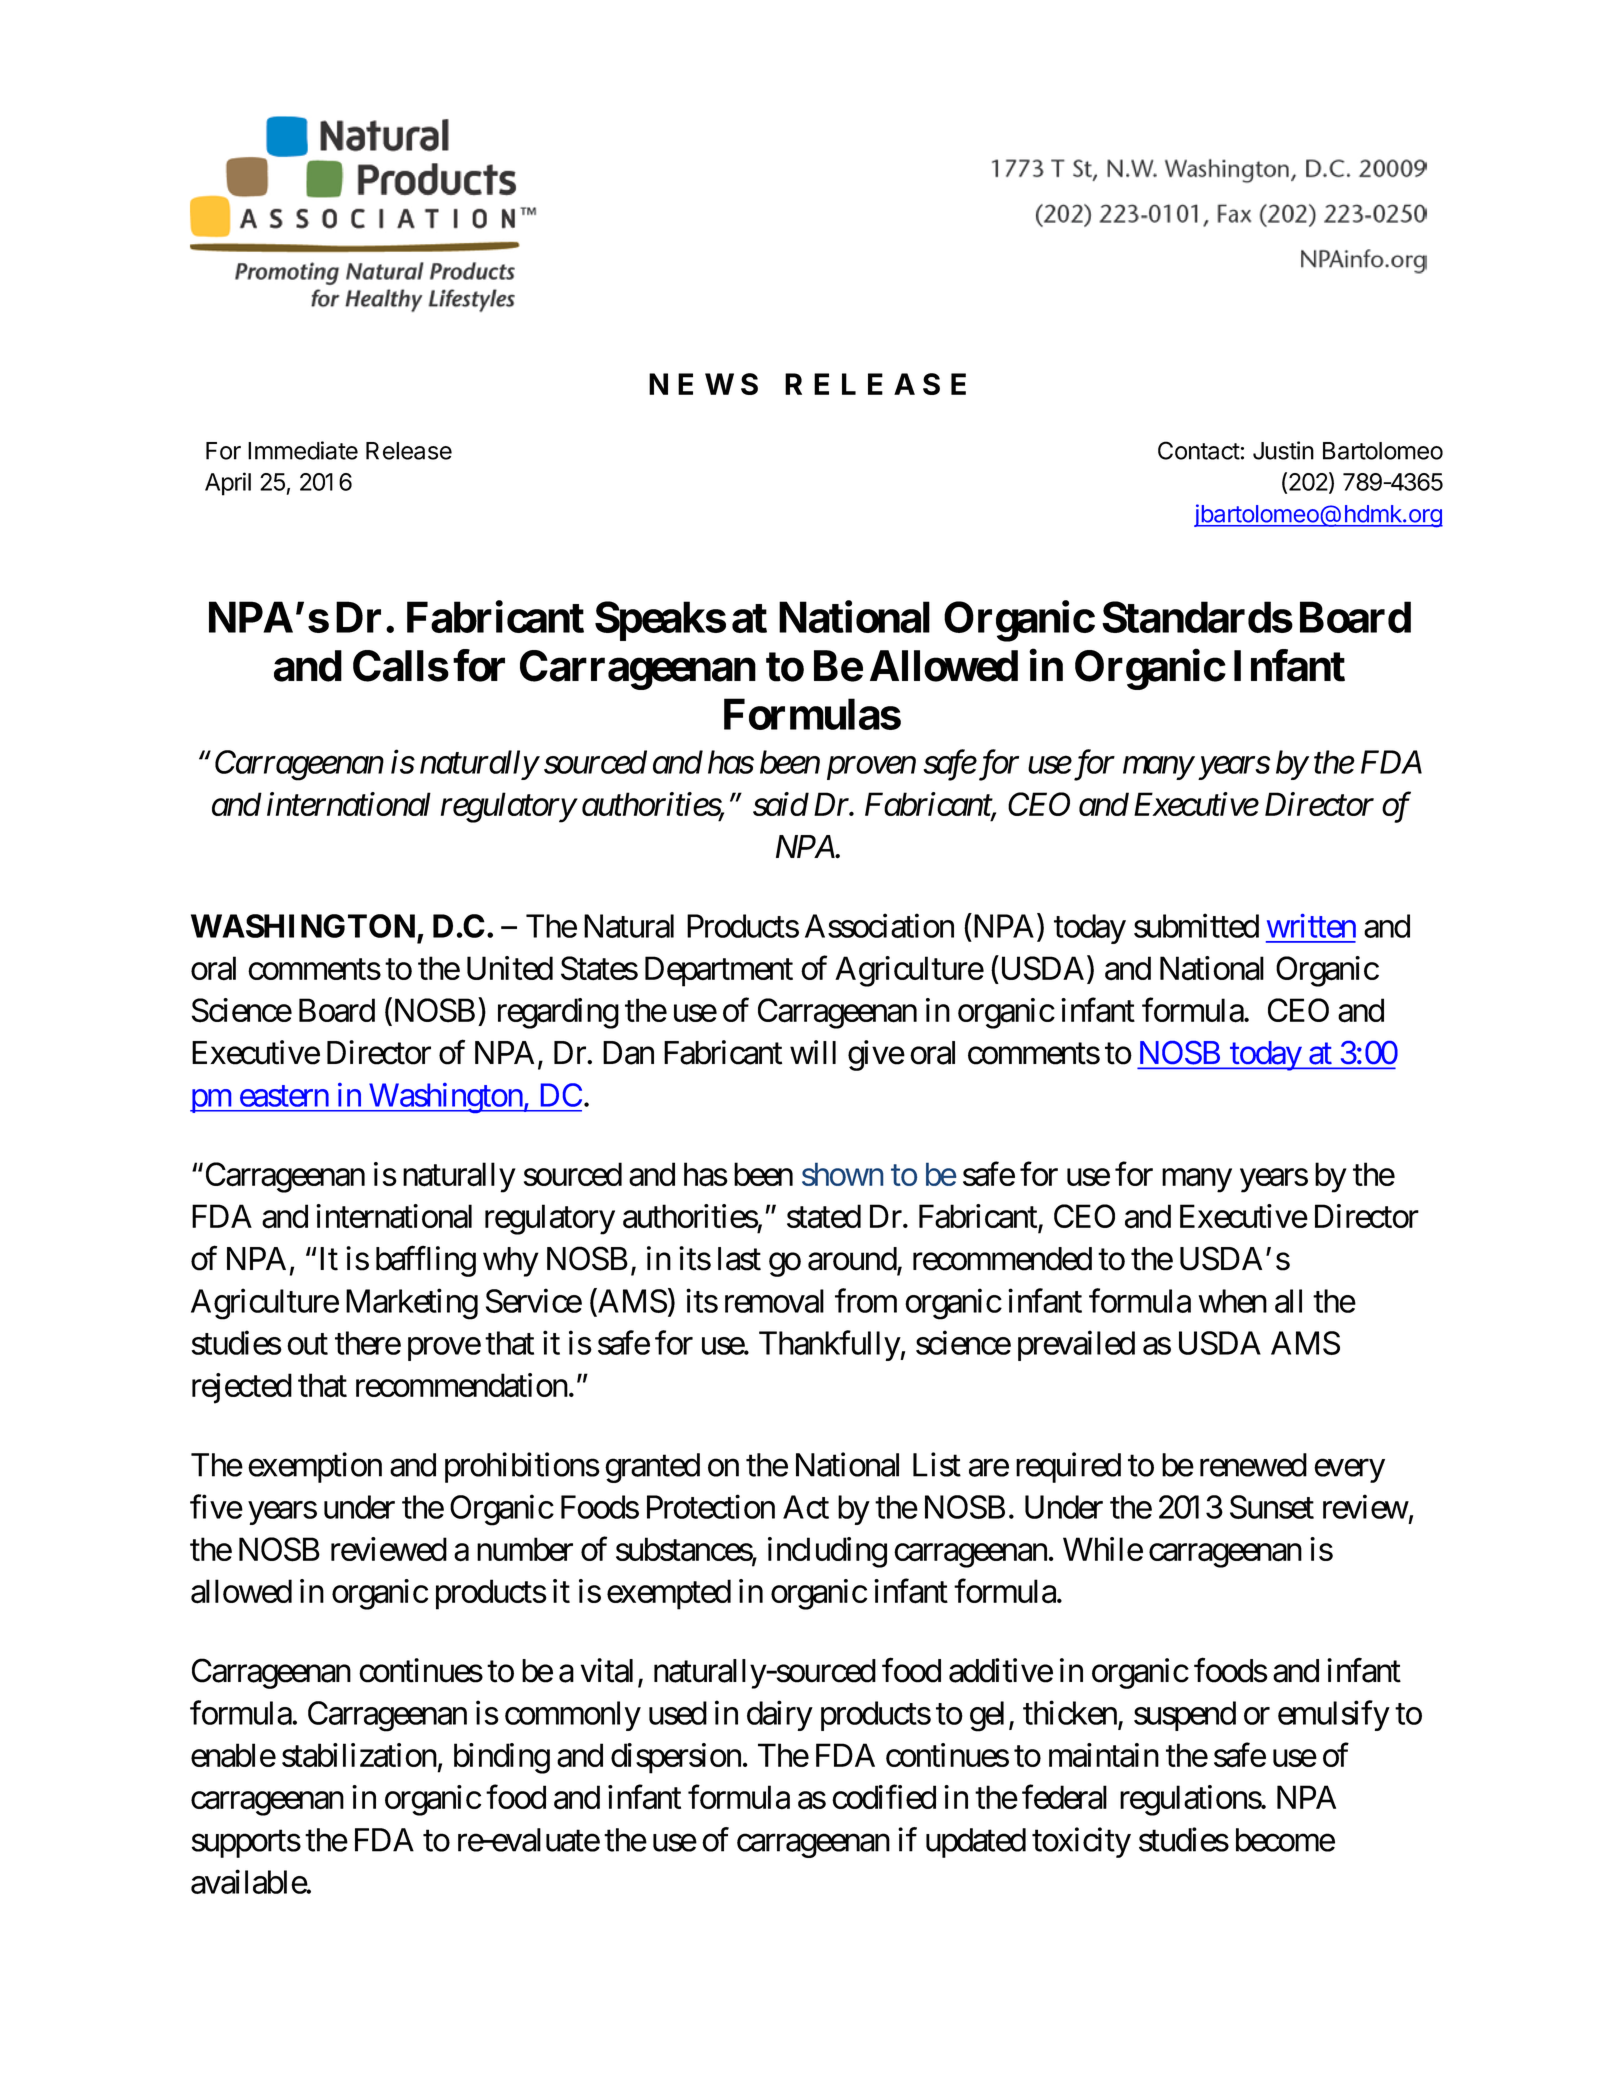 This screenshot has width=1617, height=2092. Describe the element at coordinates (359, 1755) in the screenshot. I see `stabilization` at that location.
